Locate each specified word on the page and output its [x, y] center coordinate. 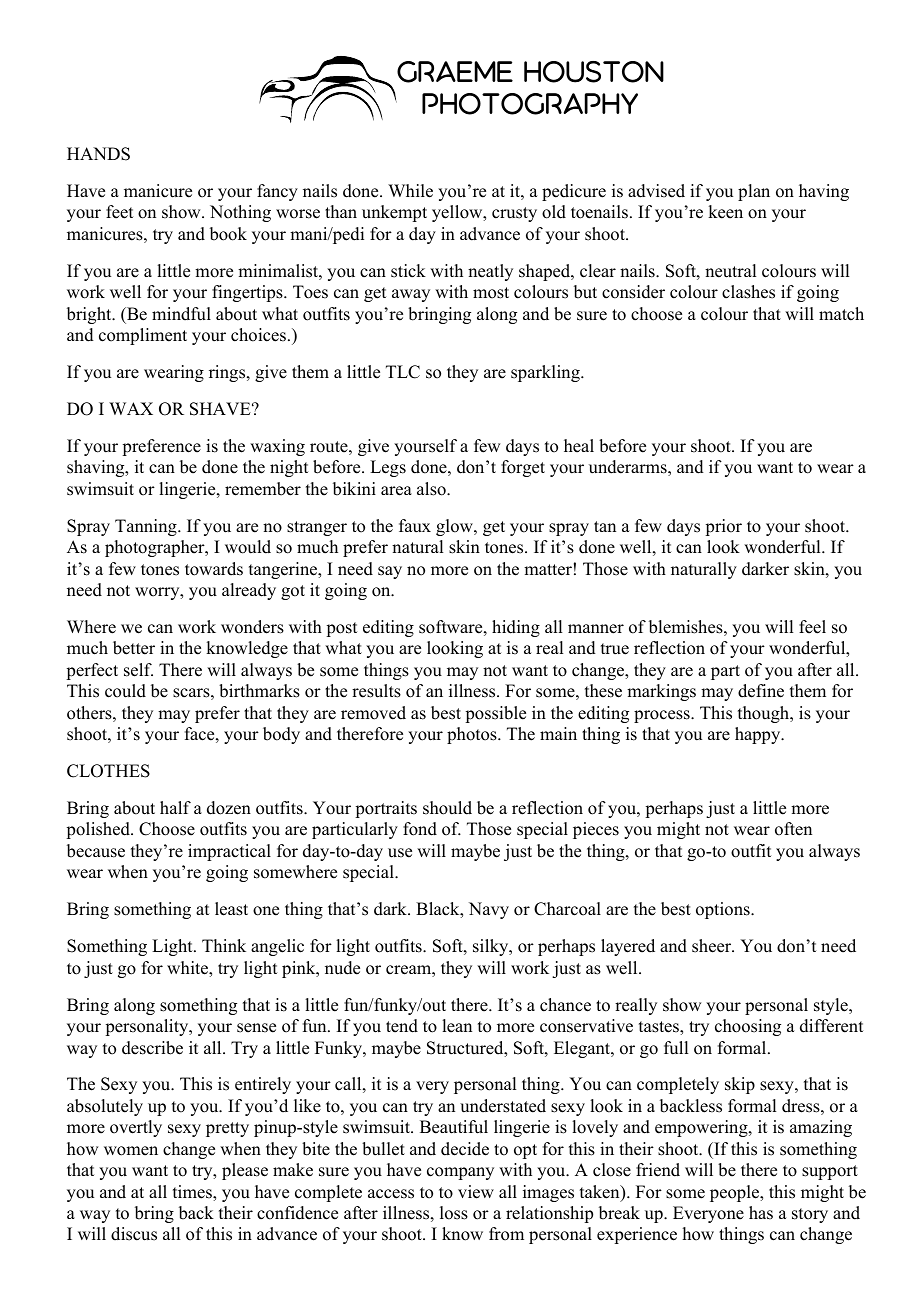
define [761, 691]
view [476, 1192]
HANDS [98, 154]
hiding [516, 628]
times [193, 1192]
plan [754, 192]
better [134, 648]
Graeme [455, 72]
